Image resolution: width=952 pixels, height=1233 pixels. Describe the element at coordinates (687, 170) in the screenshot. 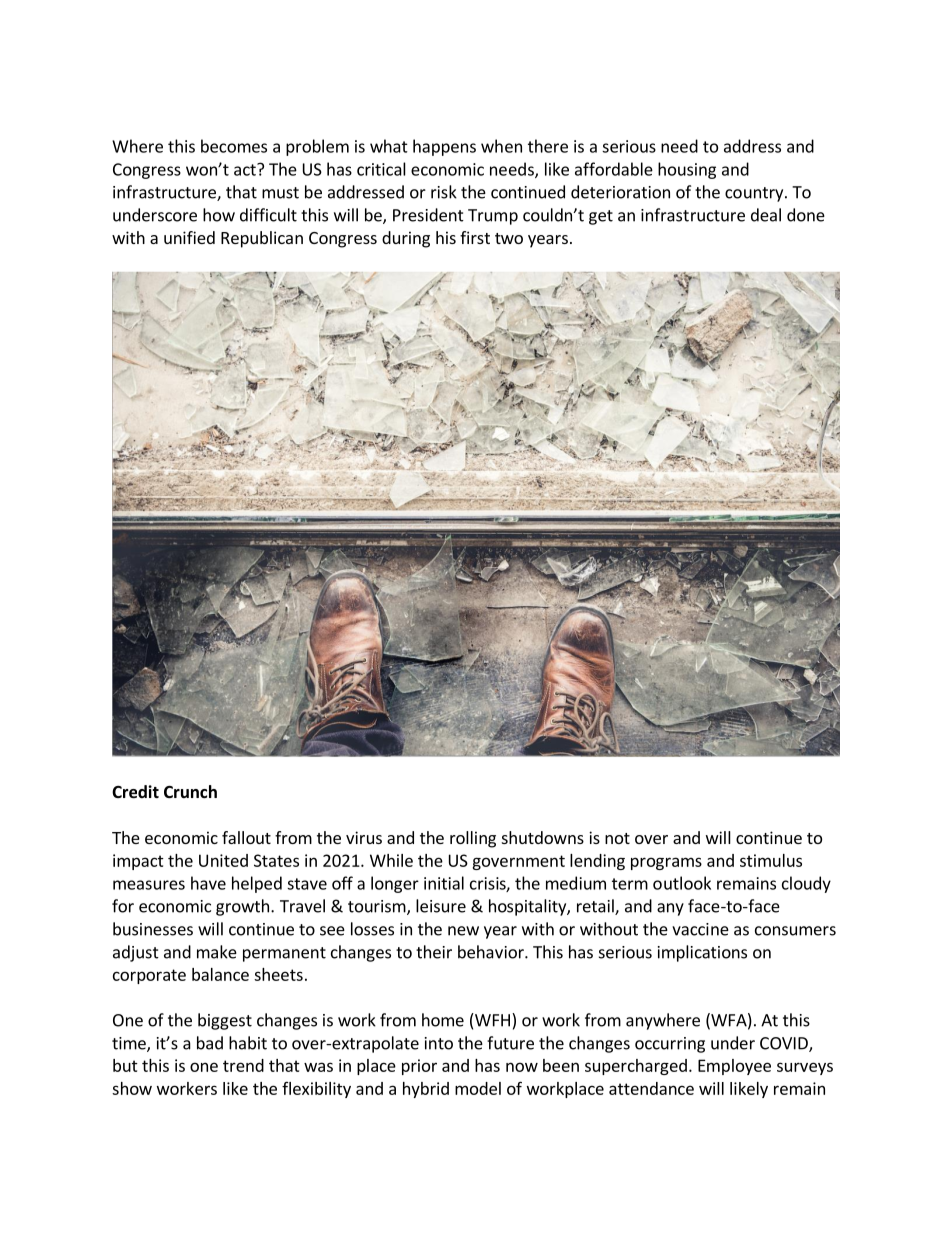

I see `housing` at that location.
